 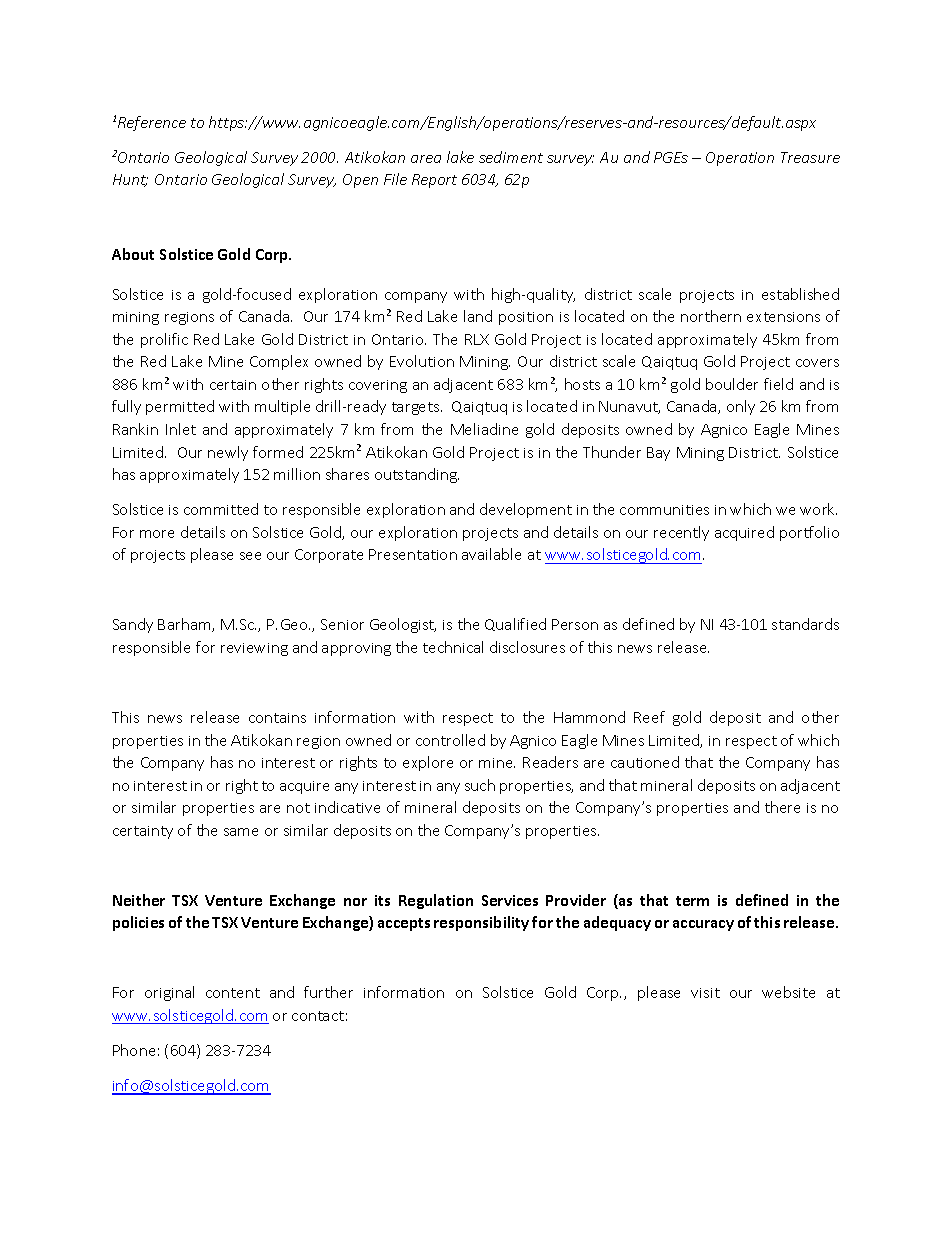 What do you see at coordinates (133, 625) in the screenshot?
I see `Sandy` at bounding box center [133, 625].
